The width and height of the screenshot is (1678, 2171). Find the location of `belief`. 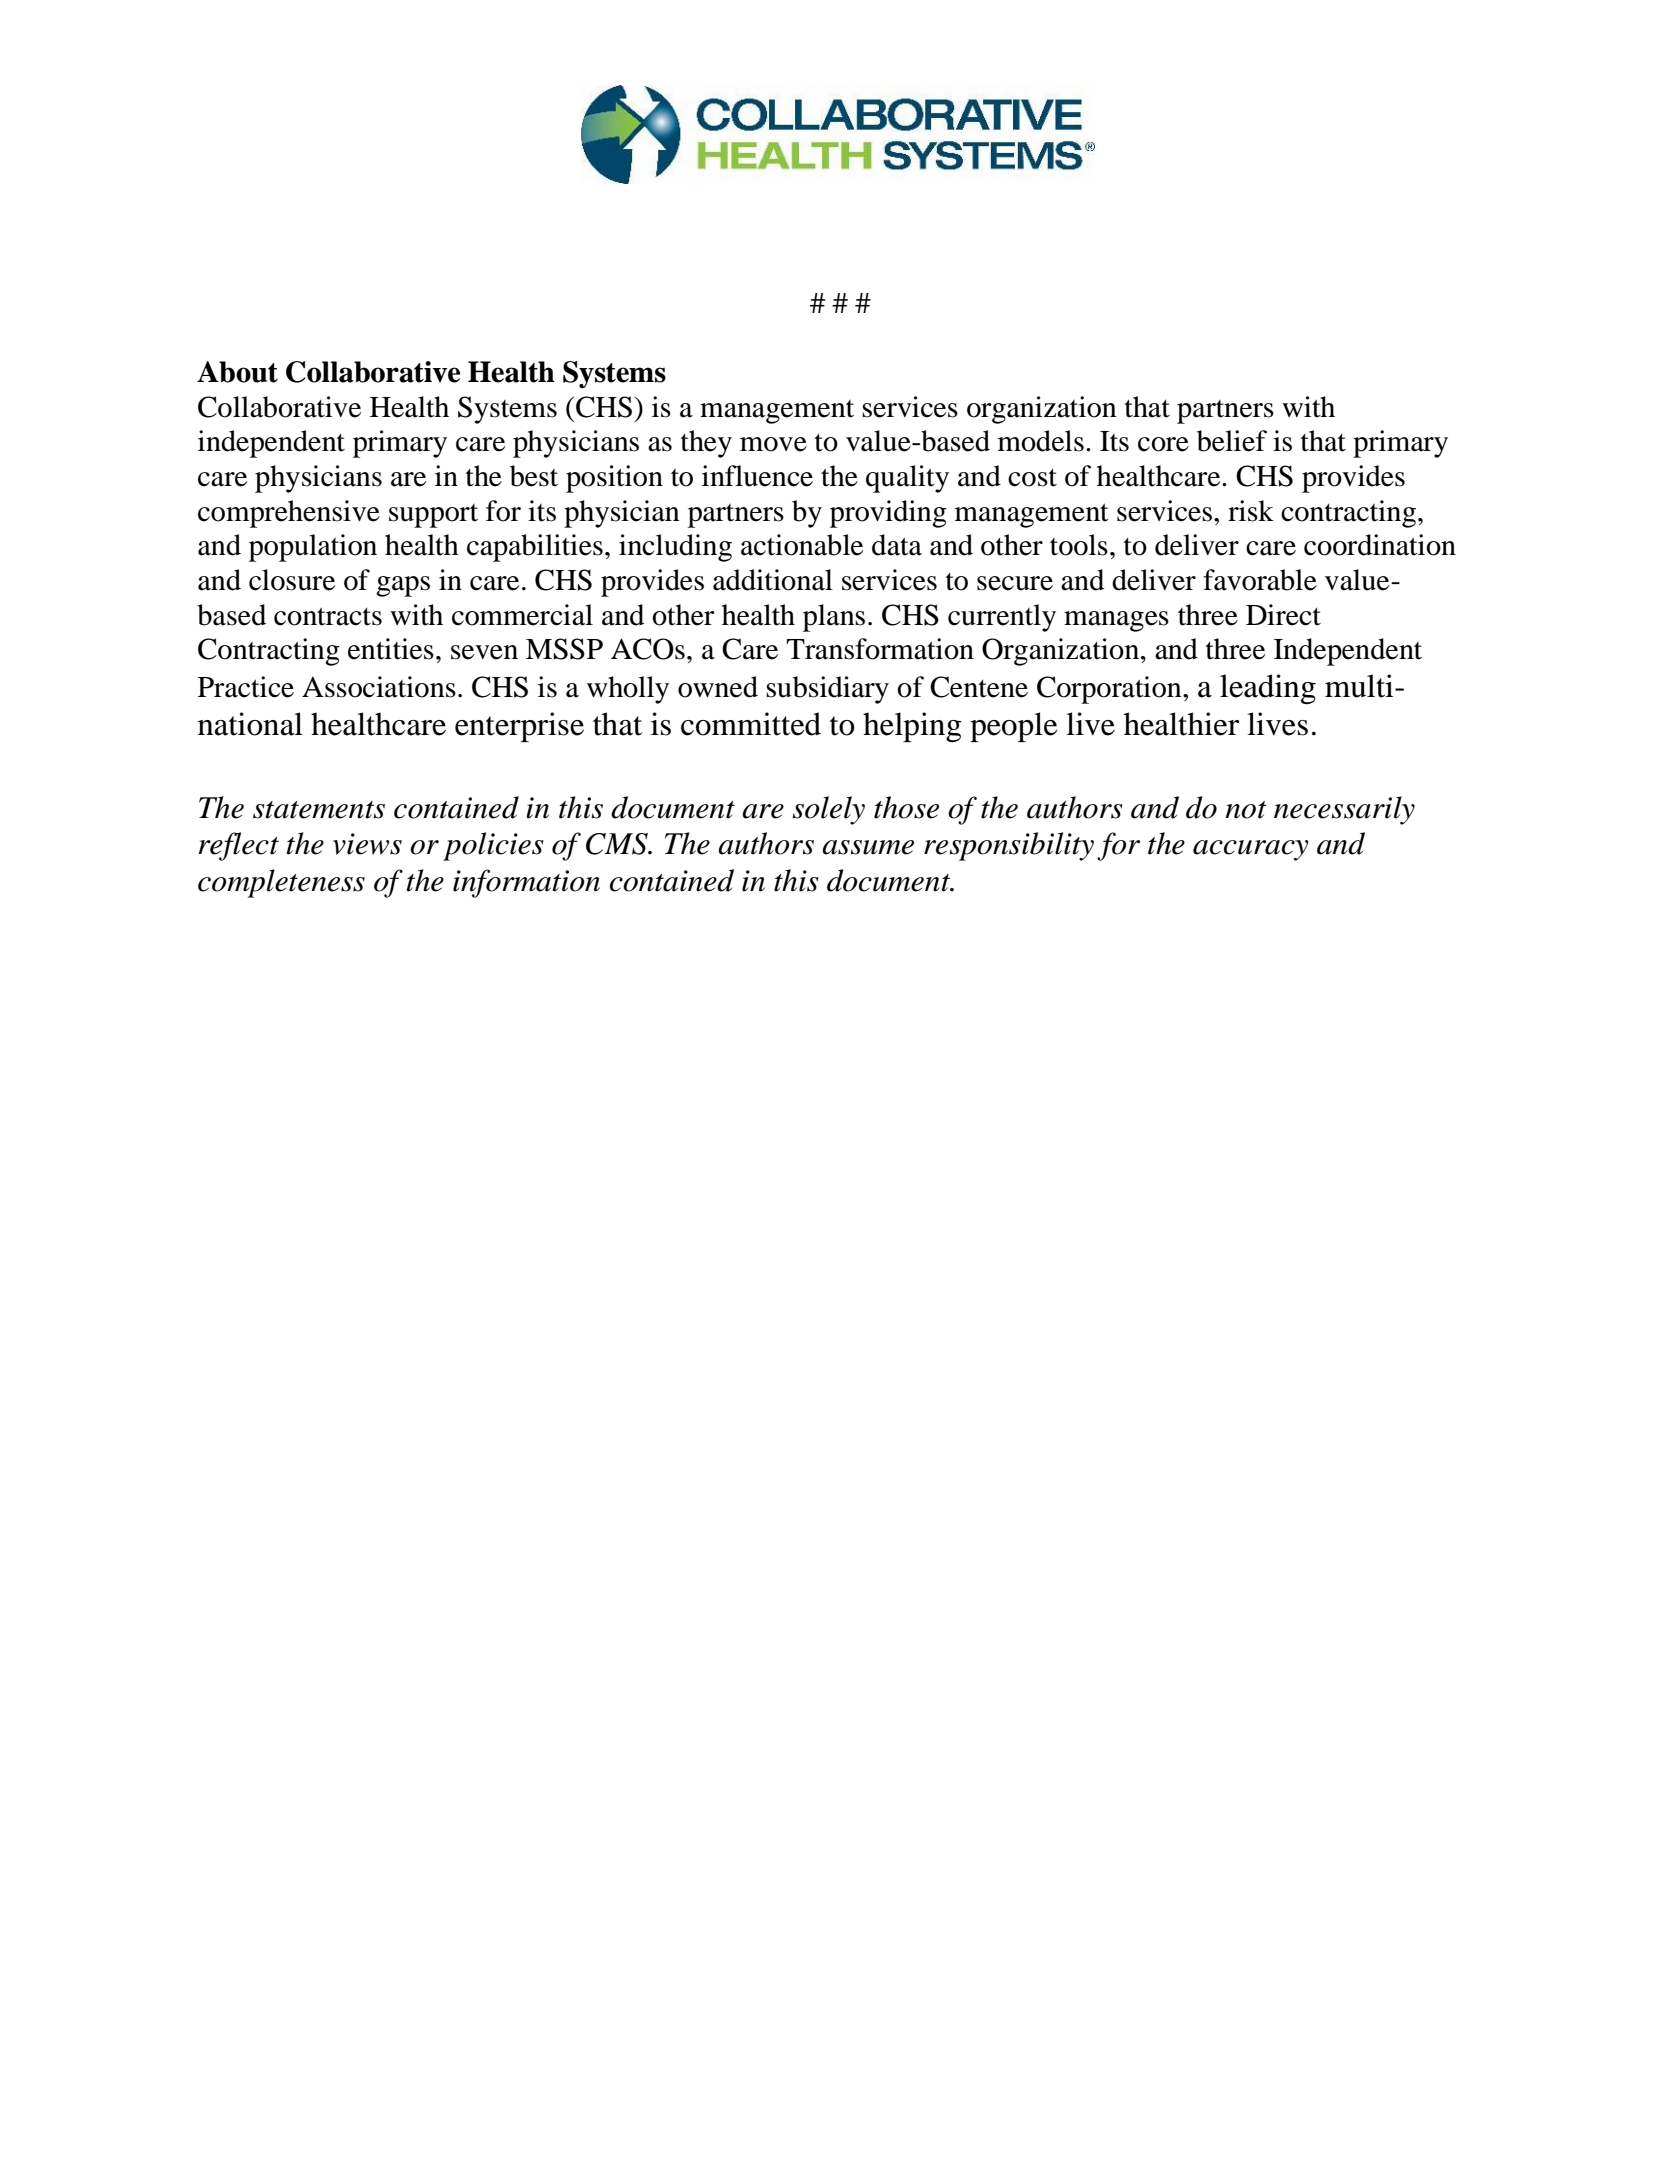

belief is located at coordinates (1232, 441).
